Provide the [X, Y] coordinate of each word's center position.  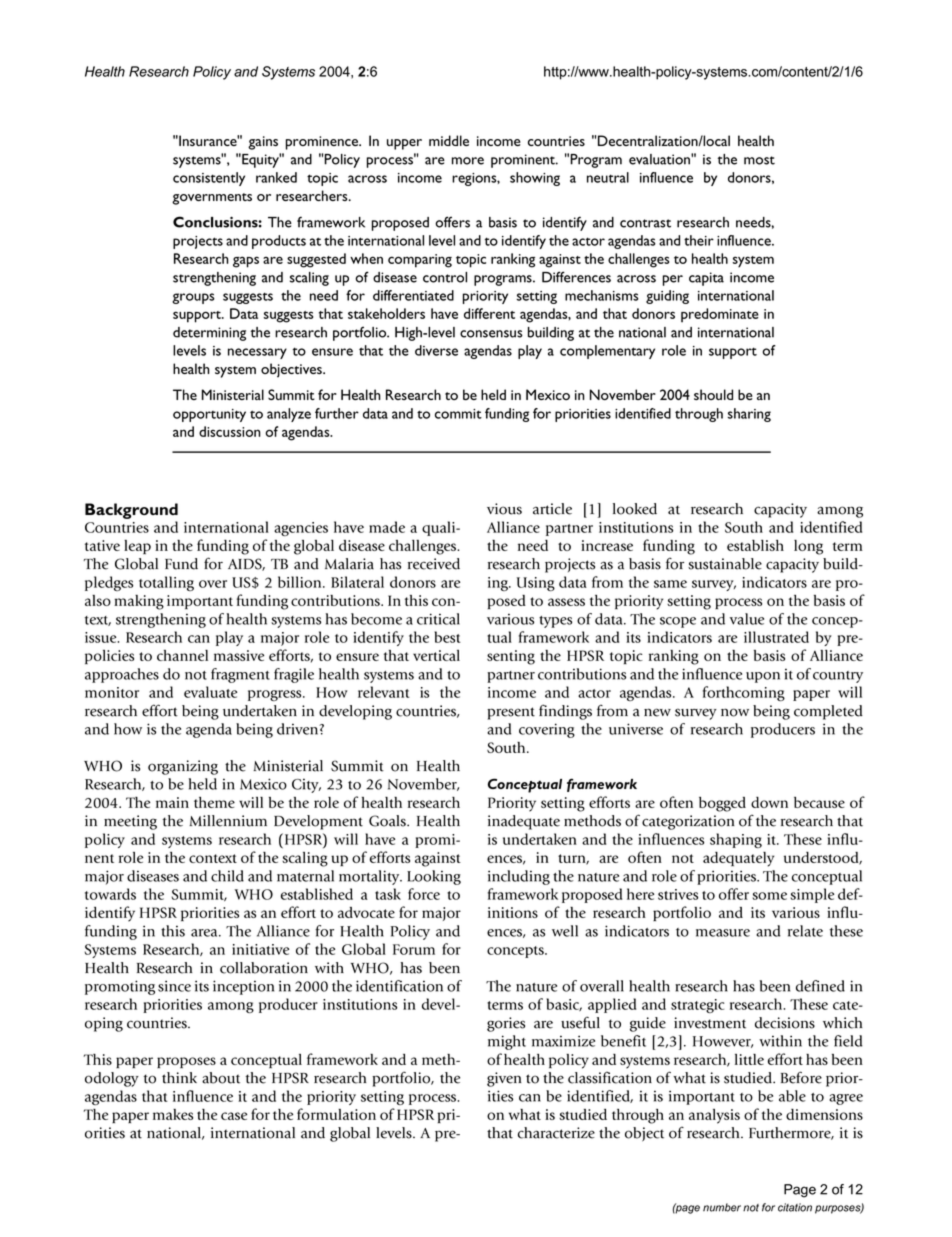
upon [763, 677]
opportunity [209, 415]
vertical [436, 655]
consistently [209, 179]
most [759, 160]
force [424, 894]
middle [449, 140]
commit [458, 414]
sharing [749, 415]
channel [182, 655]
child [227, 876]
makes [173, 1114]
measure [723, 933]
